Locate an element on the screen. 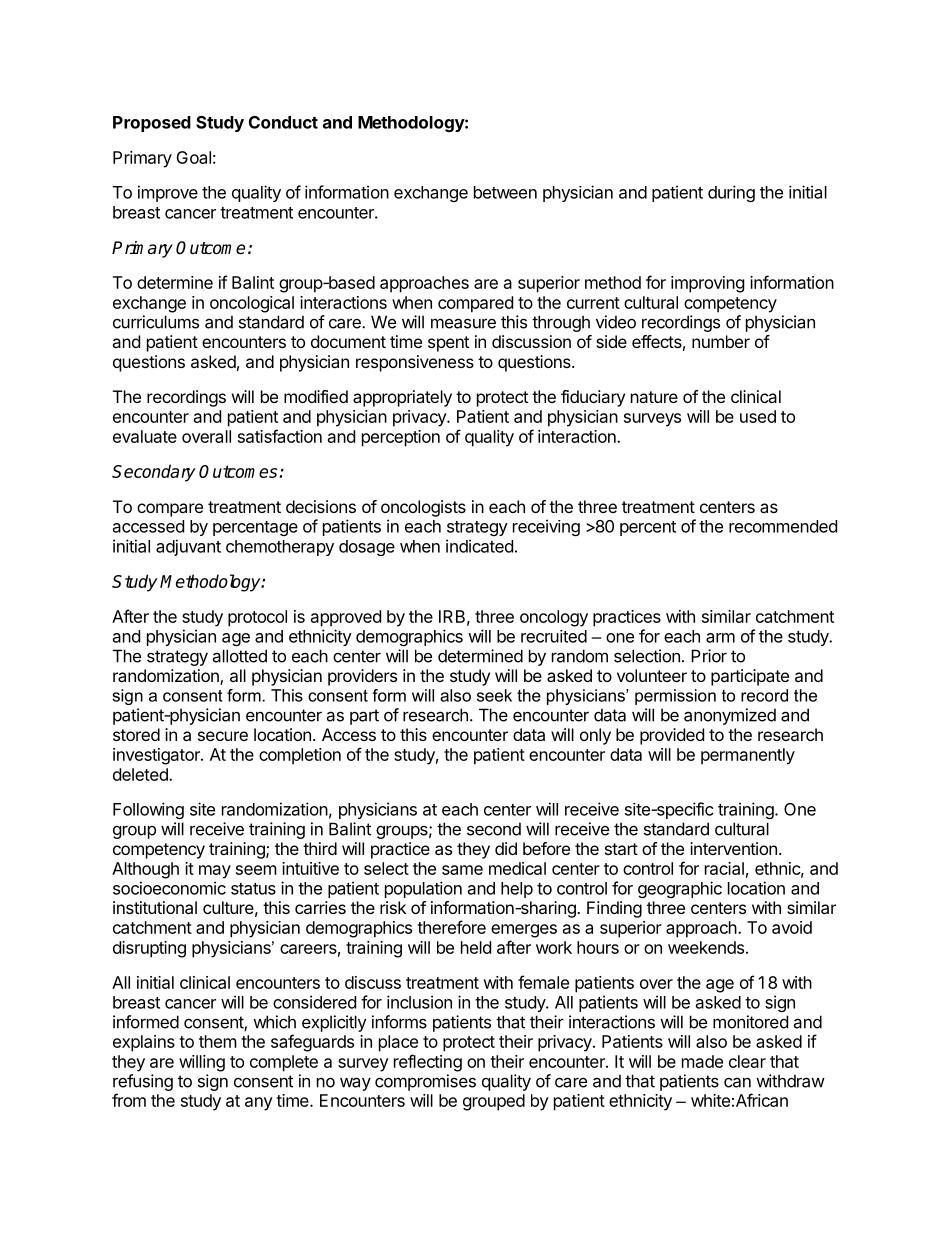  secure is located at coordinates (223, 736).
